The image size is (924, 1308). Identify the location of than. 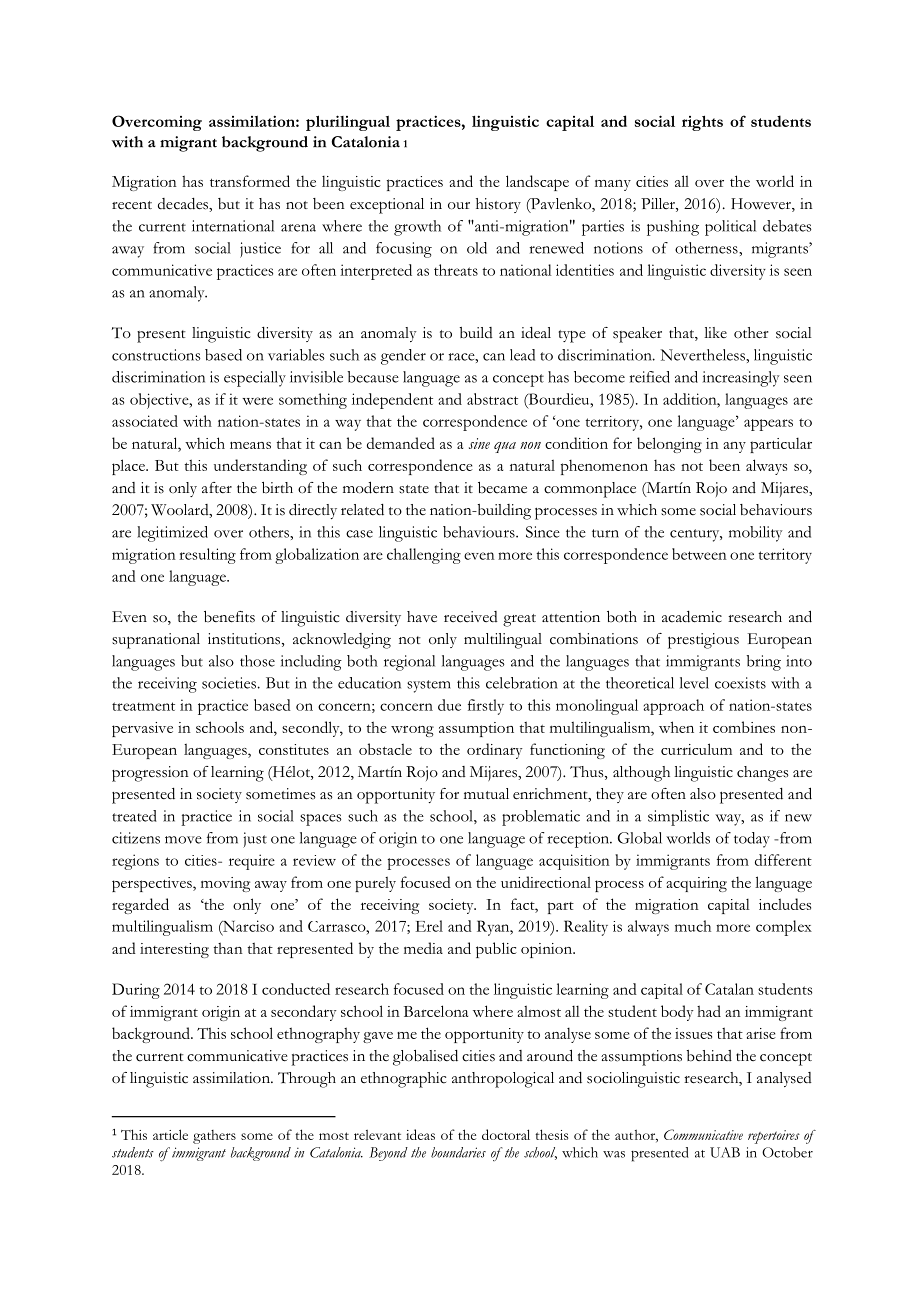
(228, 948).
